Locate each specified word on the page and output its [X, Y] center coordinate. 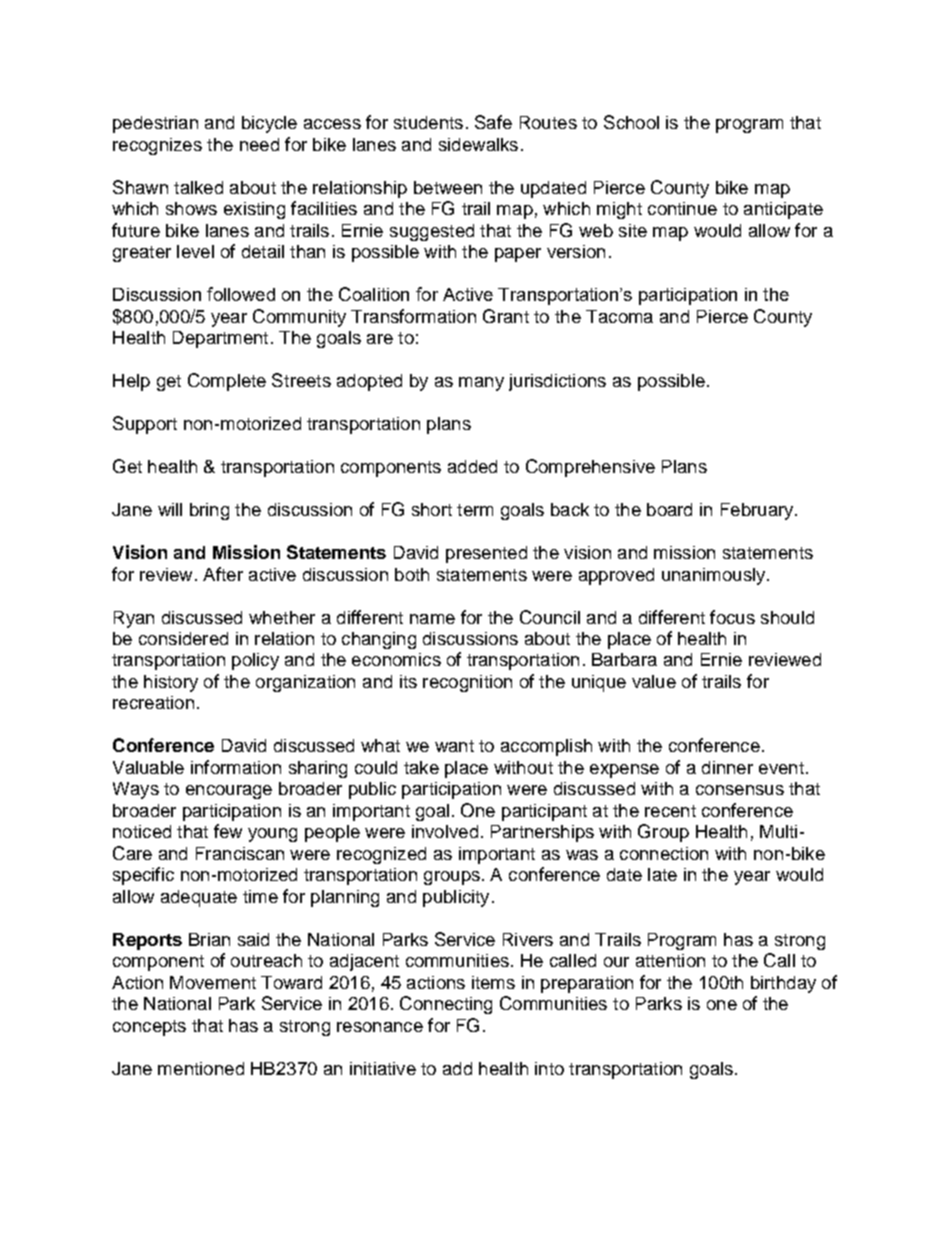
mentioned [201, 1068]
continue [682, 208]
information [236, 767]
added [472, 466]
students [428, 122]
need [259, 144]
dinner [727, 767]
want [454, 746]
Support [145, 425]
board [669, 509]
